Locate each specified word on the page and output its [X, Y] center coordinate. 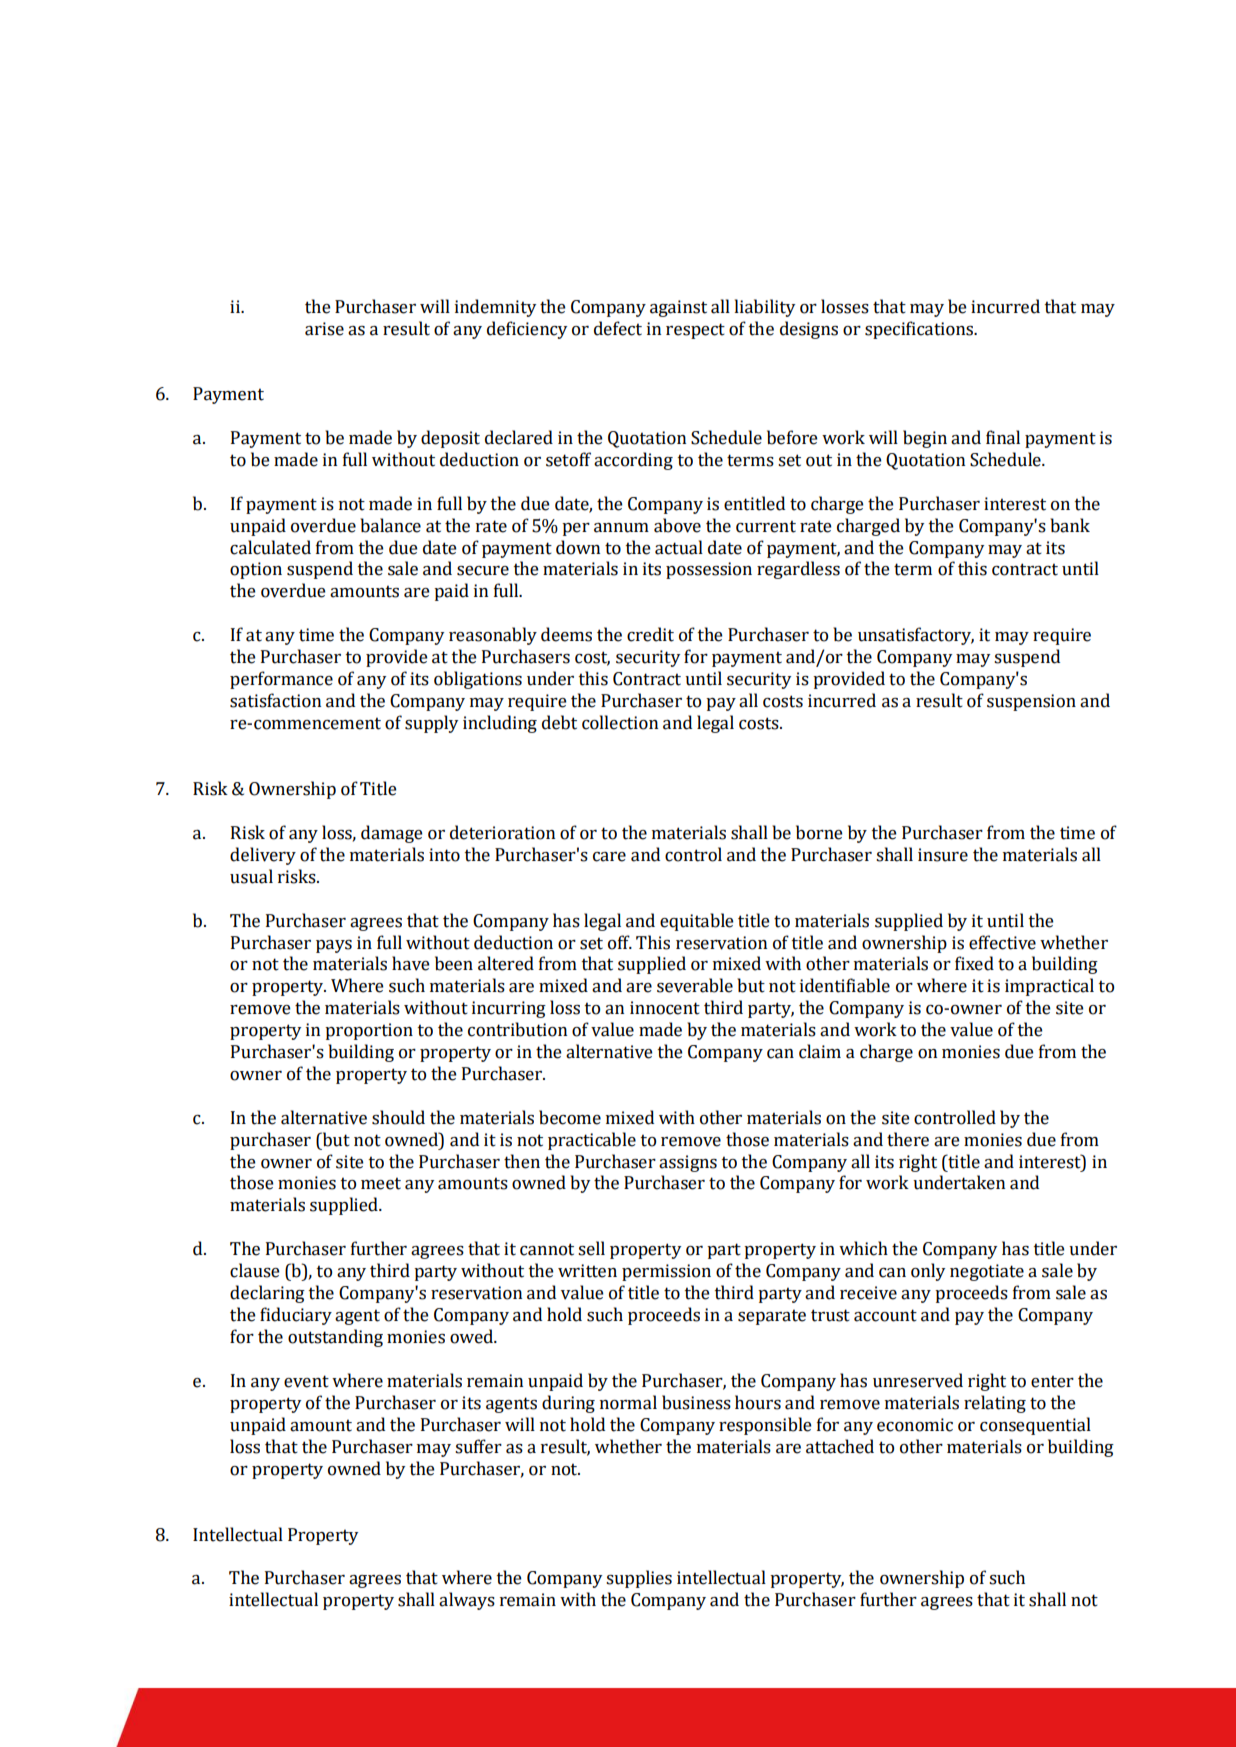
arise [324, 329]
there [908, 1139]
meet [381, 1183]
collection [620, 722]
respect [695, 331]
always [467, 1601]
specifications [920, 330]
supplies [639, 1579]
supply [431, 724]
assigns [688, 1163]
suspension [1031, 702]
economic [915, 1425]
